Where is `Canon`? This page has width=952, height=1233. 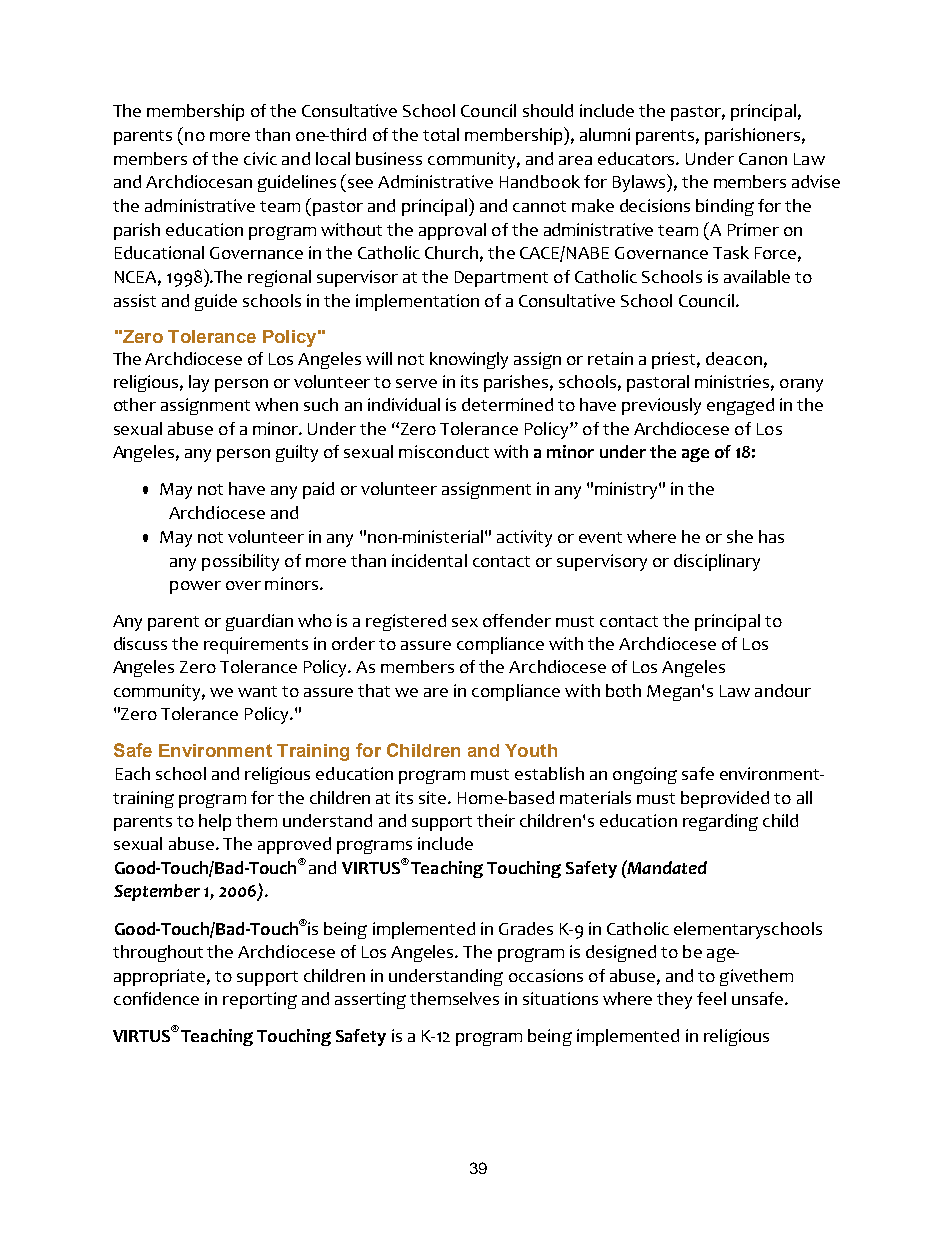
Canon is located at coordinates (763, 159).
